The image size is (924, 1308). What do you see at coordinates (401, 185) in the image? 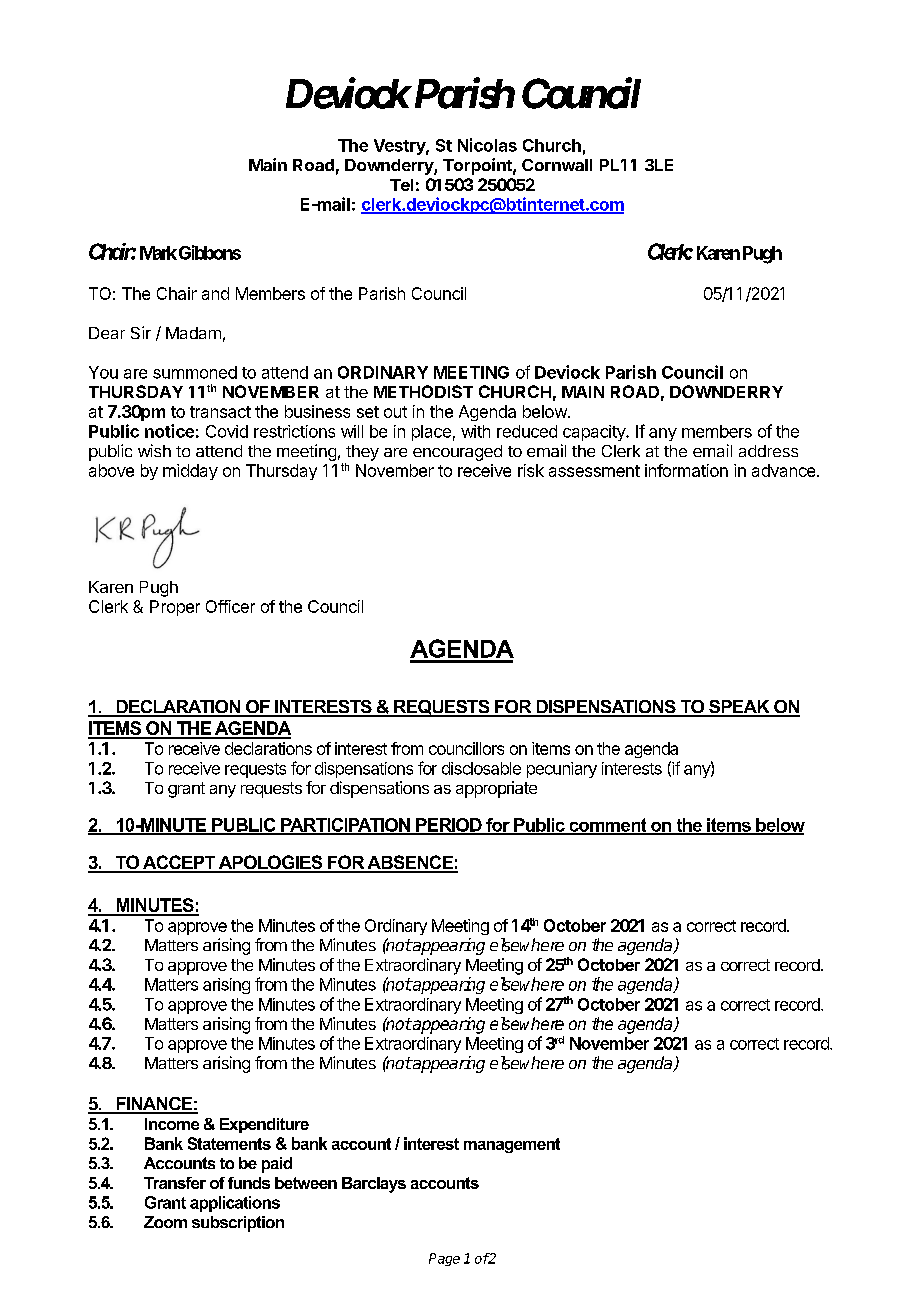
I see `Tel` at bounding box center [401, 185].
